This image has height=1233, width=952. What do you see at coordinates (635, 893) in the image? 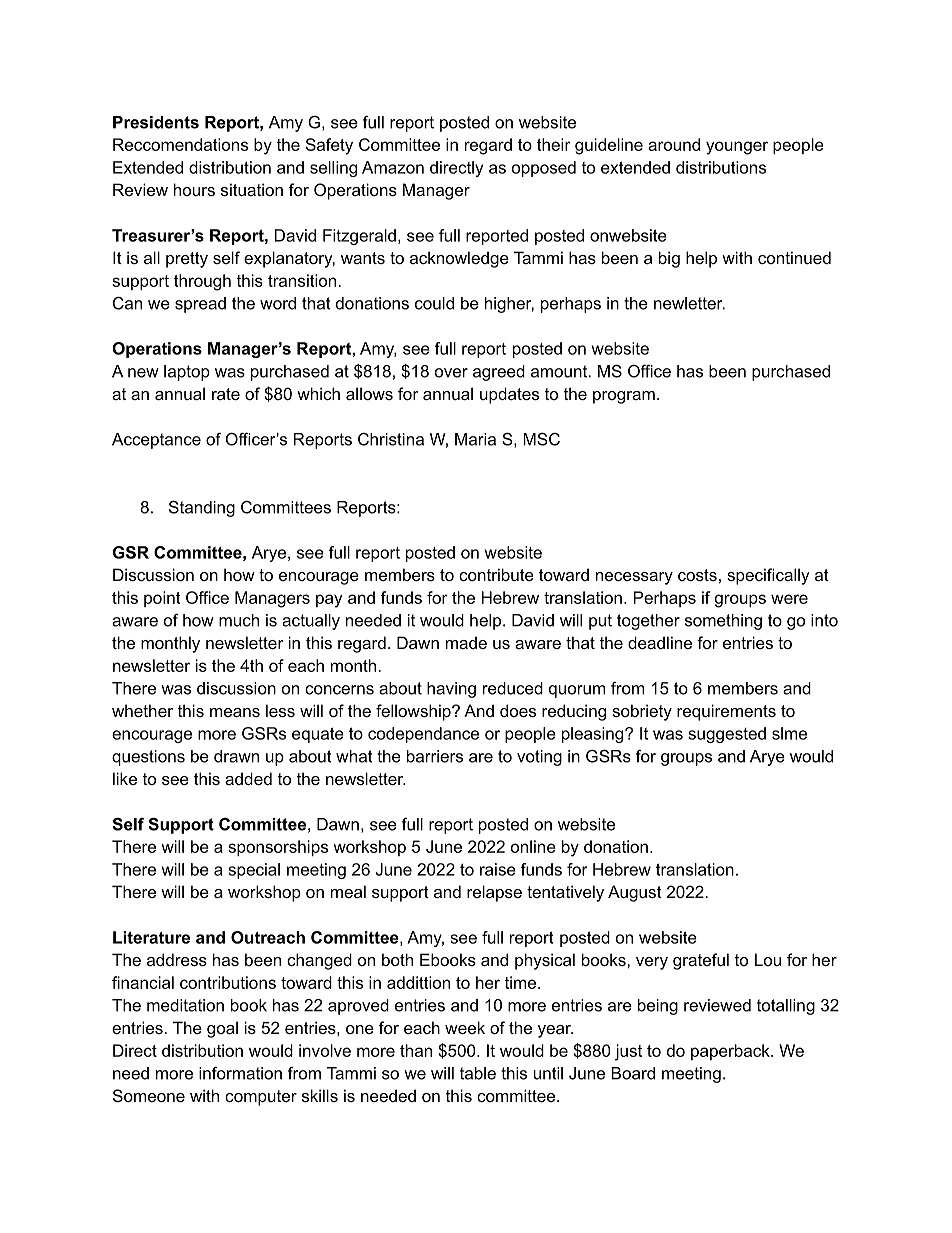
I see `August` at bounding box center [635, 893].
